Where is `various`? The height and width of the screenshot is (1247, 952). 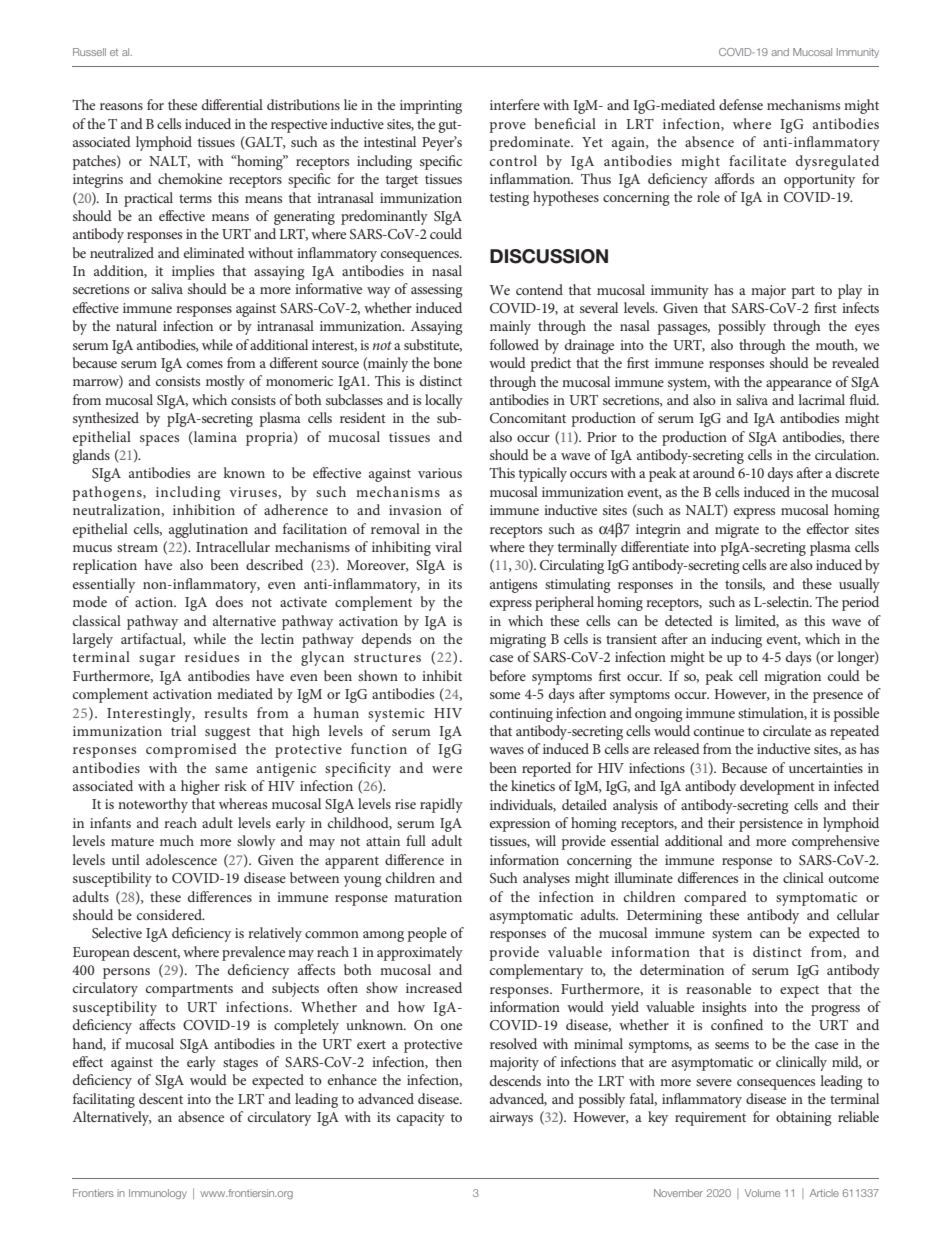
various is located at coordinates (440, 473).
